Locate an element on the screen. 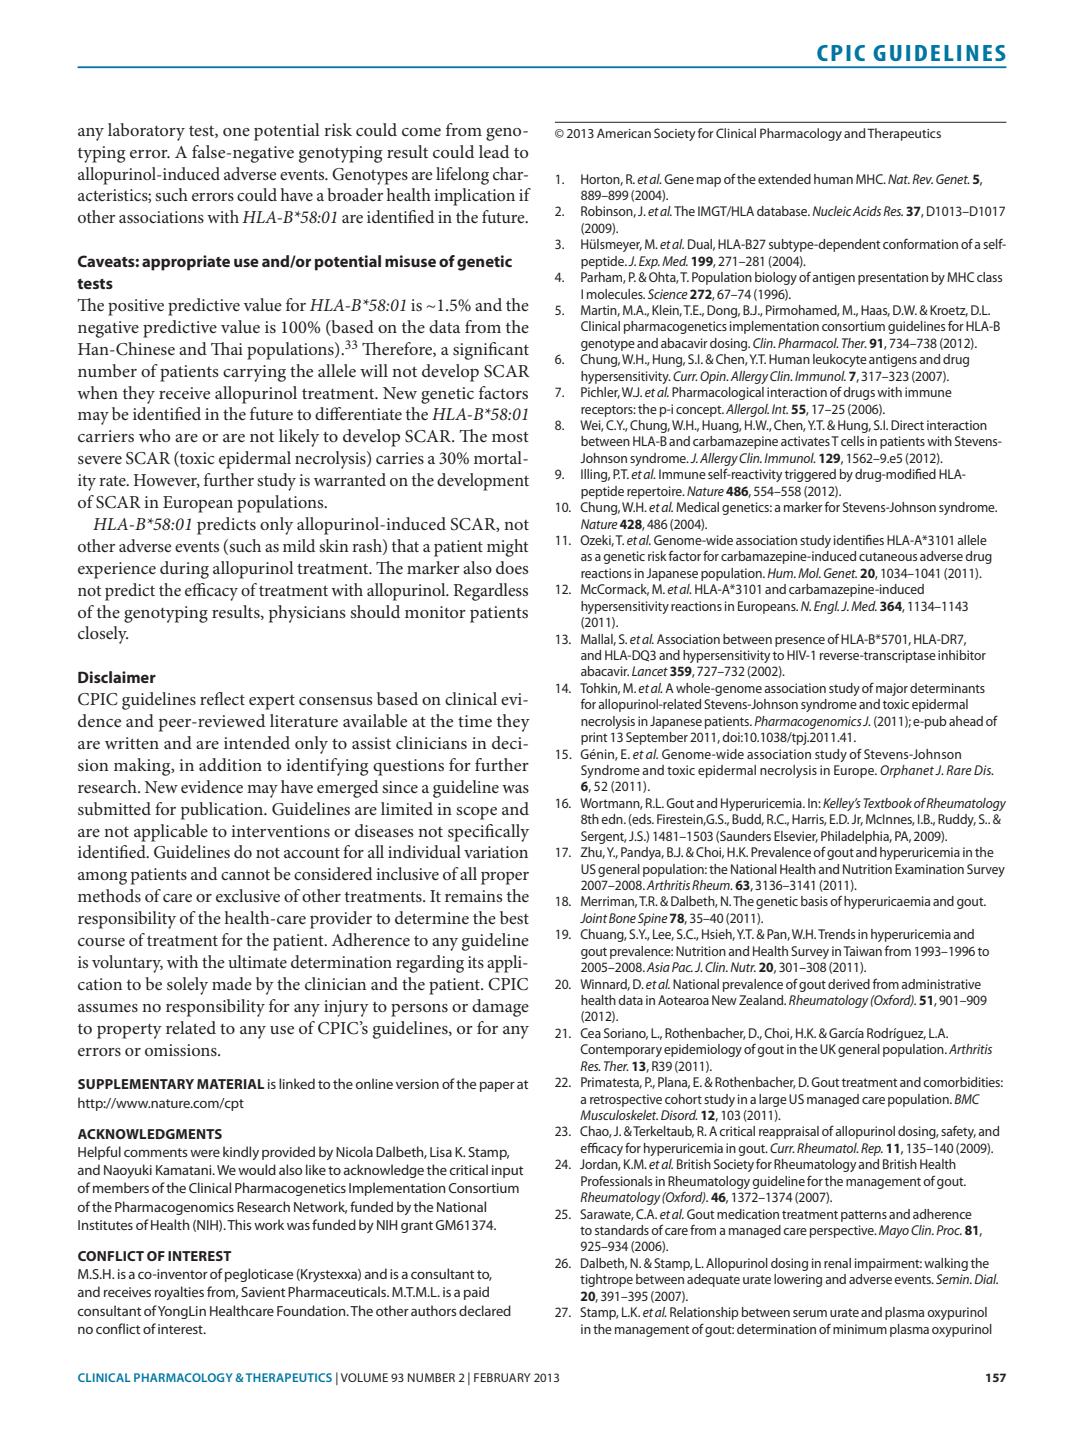 The height and width of the screenshot is (1429, 1084). laboratory is located at coordinates (146, 132).
